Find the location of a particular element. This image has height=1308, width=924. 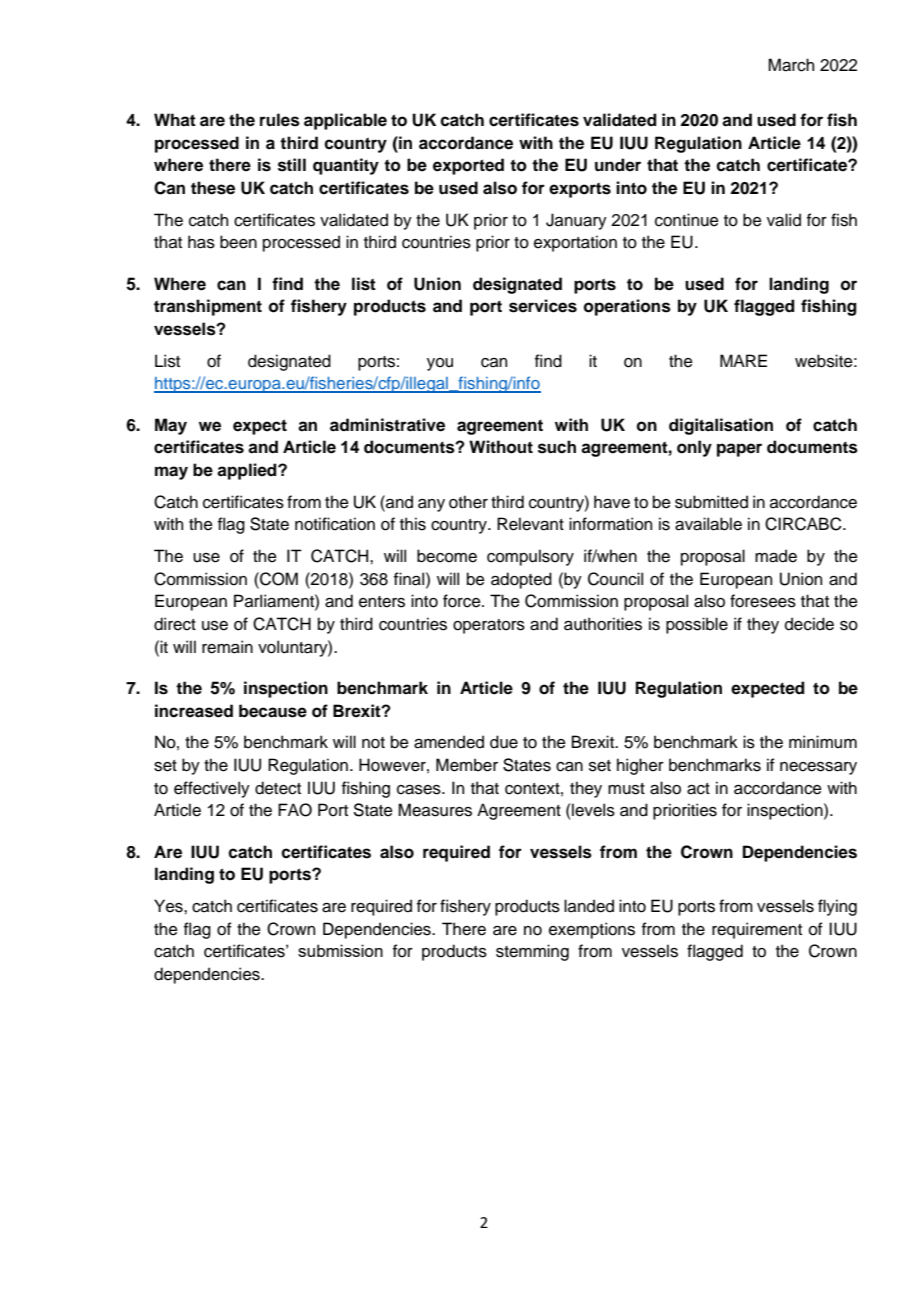

March is located at coordinates (791, 65).
